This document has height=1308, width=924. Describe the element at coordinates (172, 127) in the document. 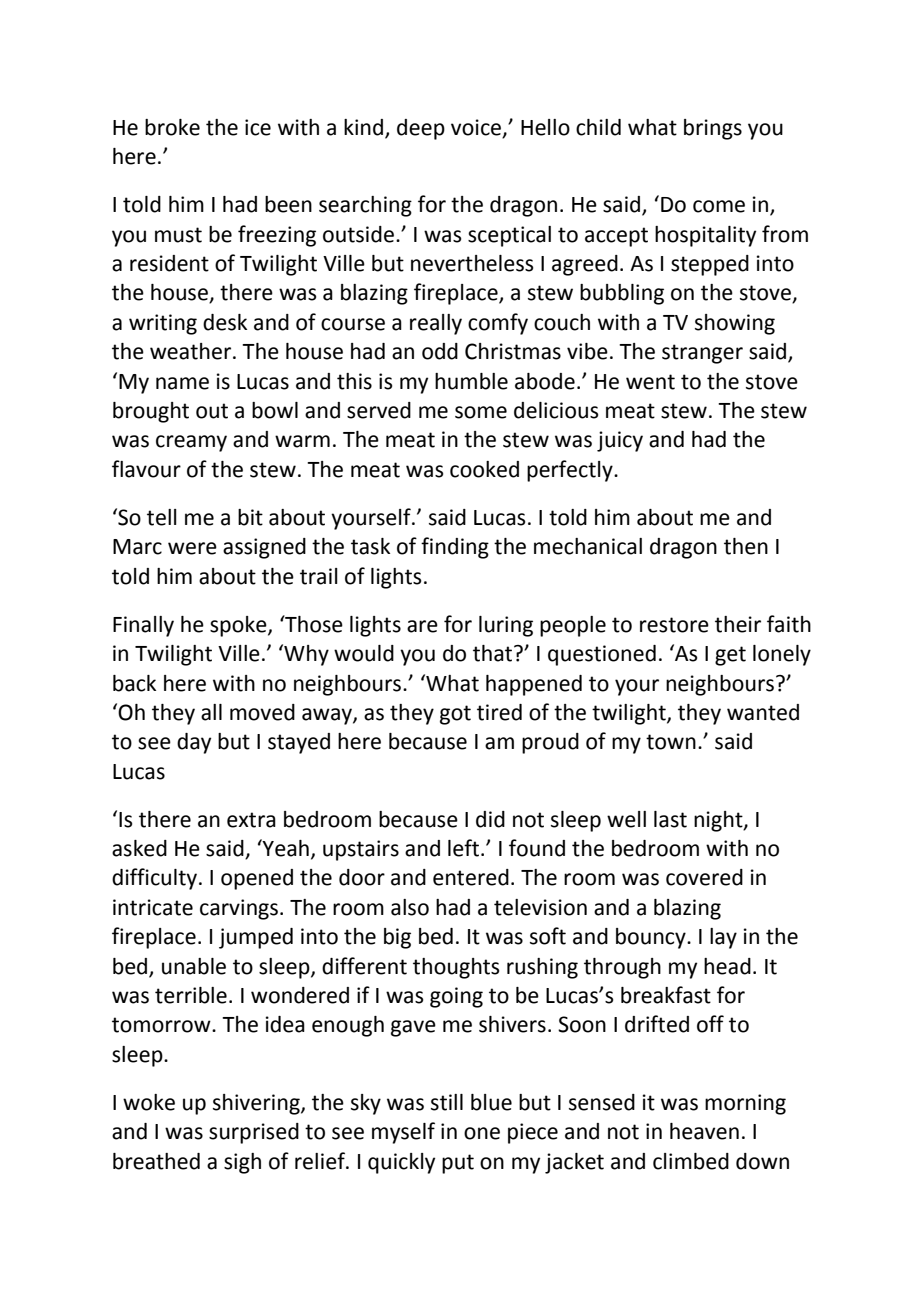

I see `broke` at that location.
